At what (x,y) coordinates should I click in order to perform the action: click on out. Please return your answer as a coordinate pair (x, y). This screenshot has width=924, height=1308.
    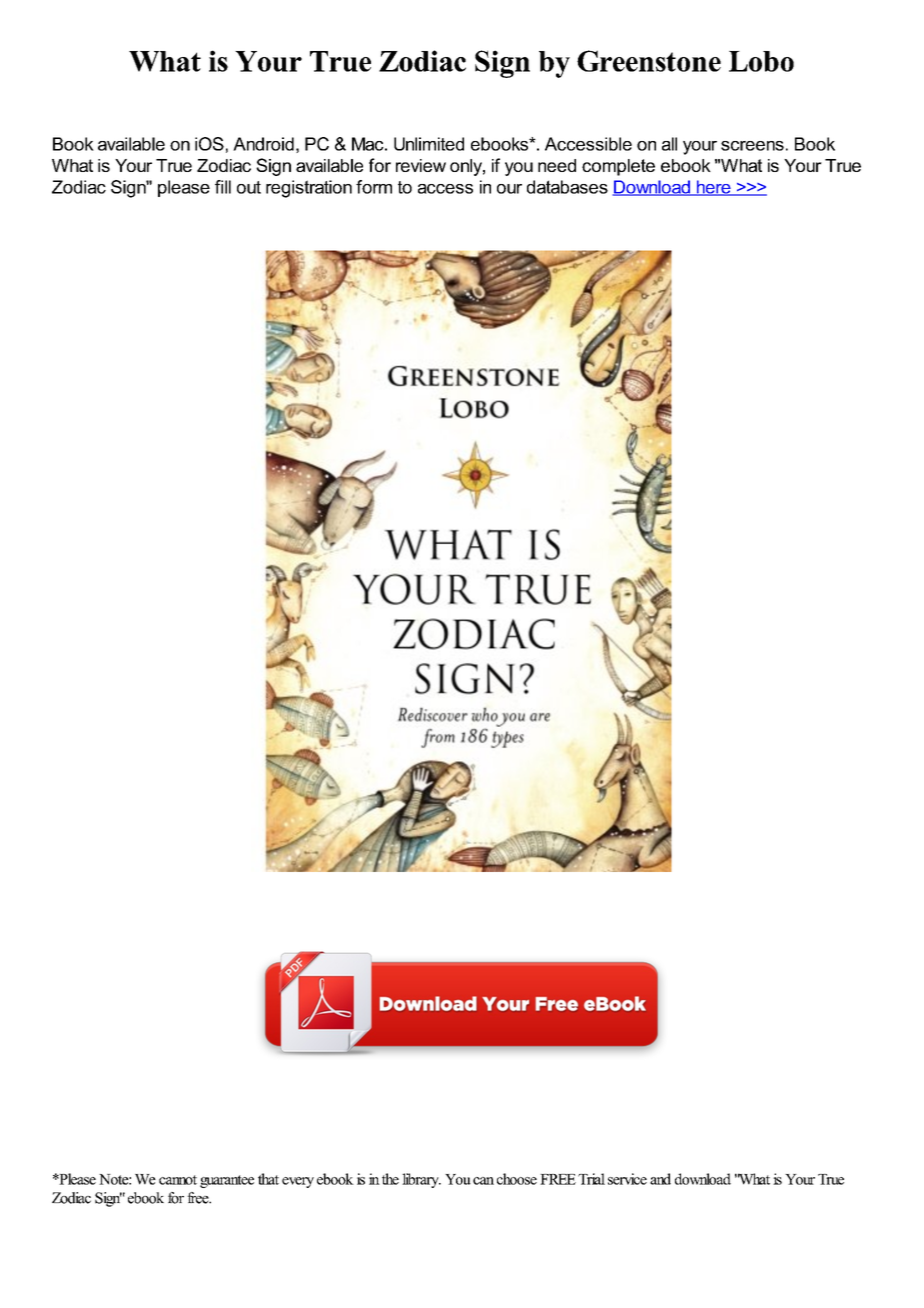
    Looking at the image, I should click on (249, 187).
